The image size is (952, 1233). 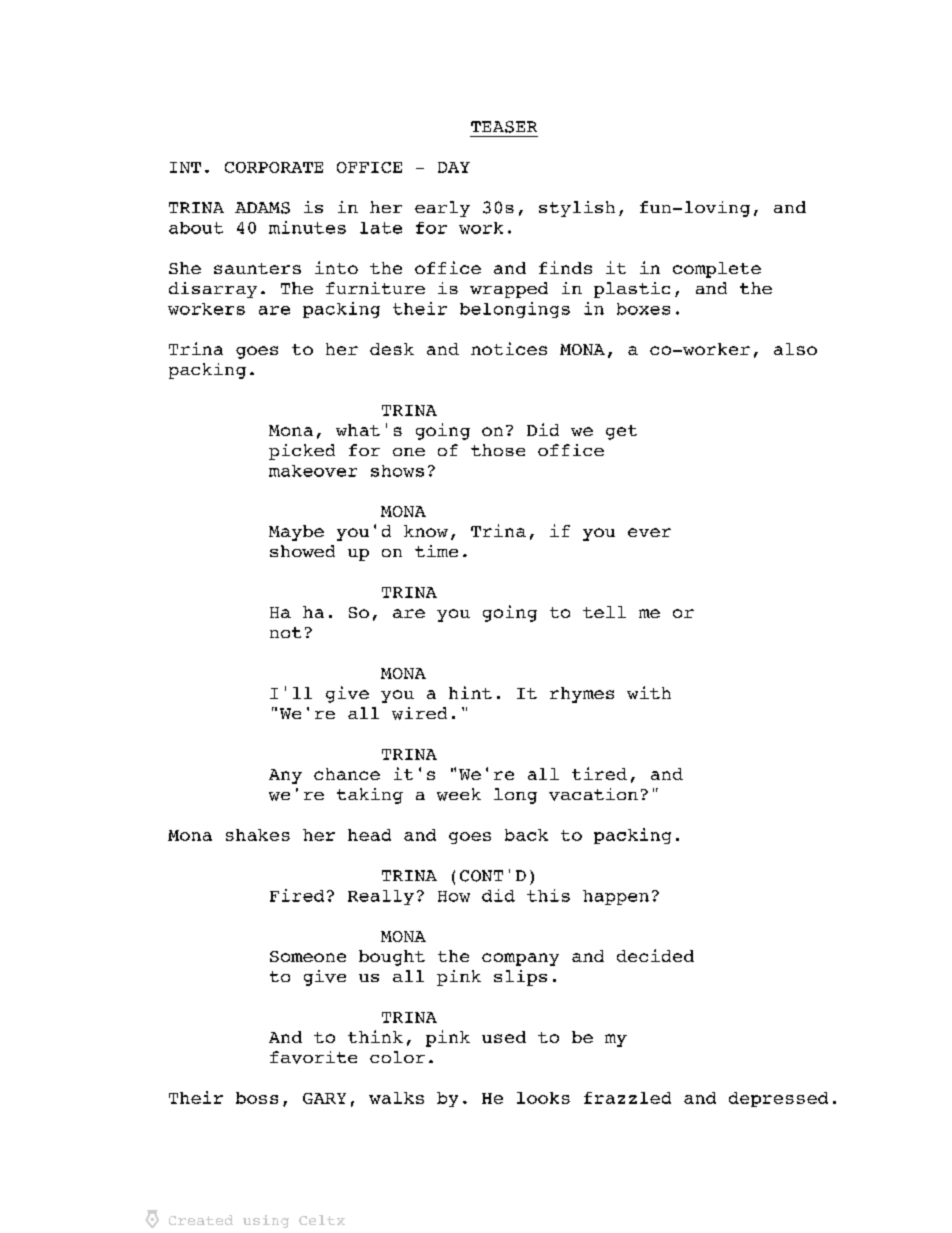 I want to click on those, so click(x=498, y=450).
